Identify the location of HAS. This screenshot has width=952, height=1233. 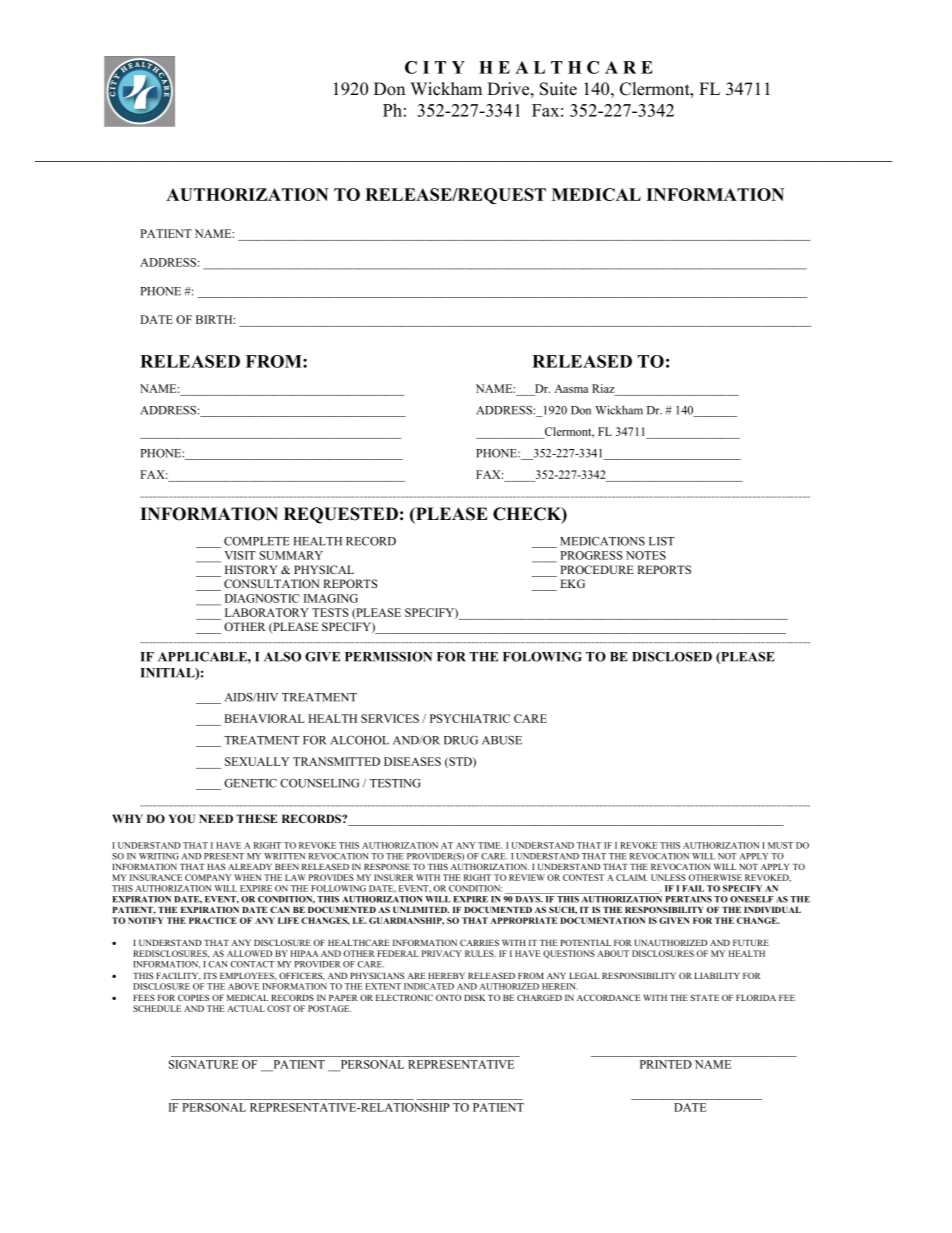
(216, 866).
